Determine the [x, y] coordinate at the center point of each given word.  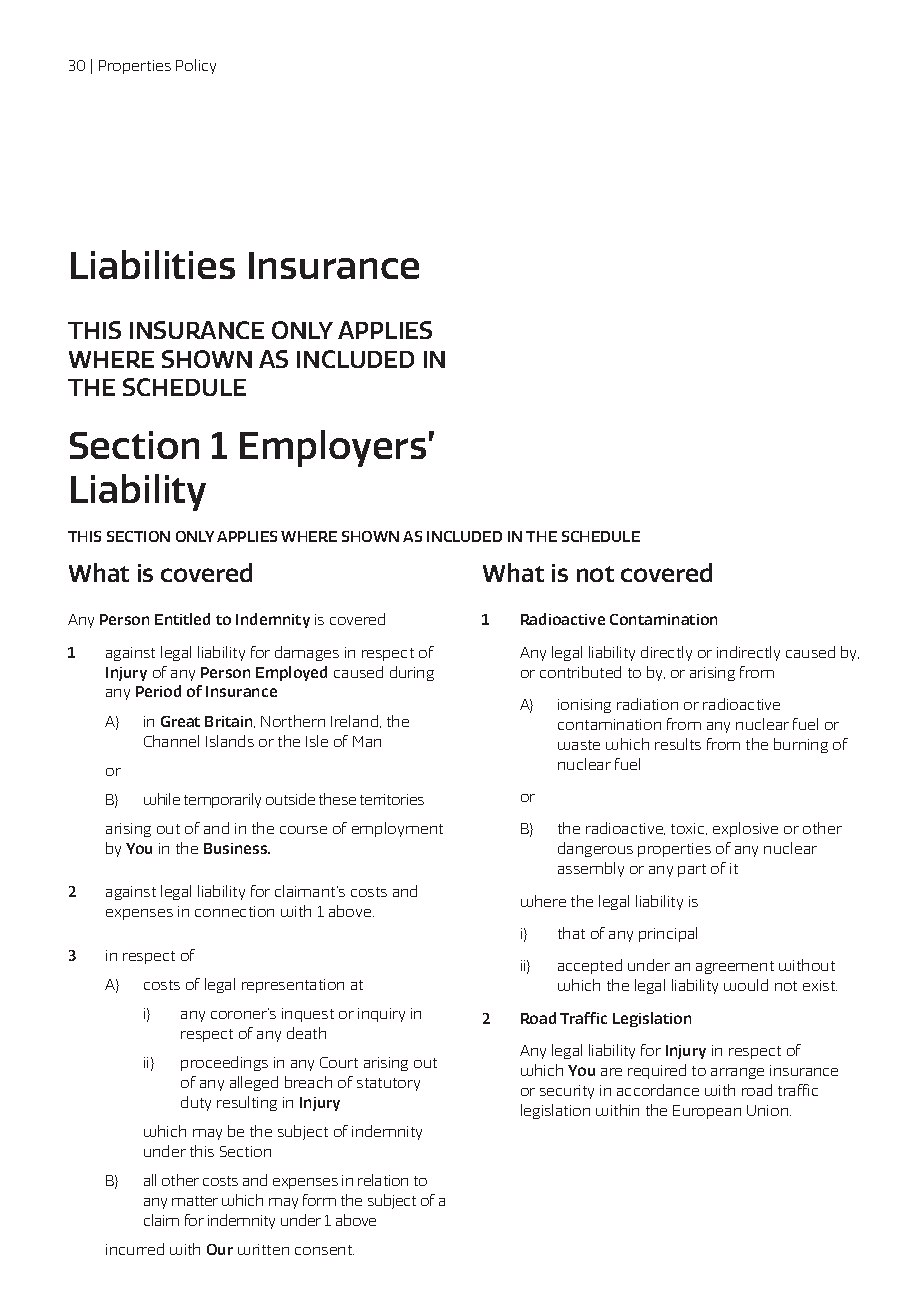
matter [195, 1201]
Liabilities [153, 264]
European [707, 1112]
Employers [333, 448]
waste [579, 745]
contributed [580, 672]
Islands [230, 741]
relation [383, 1180]
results [678, 744]
